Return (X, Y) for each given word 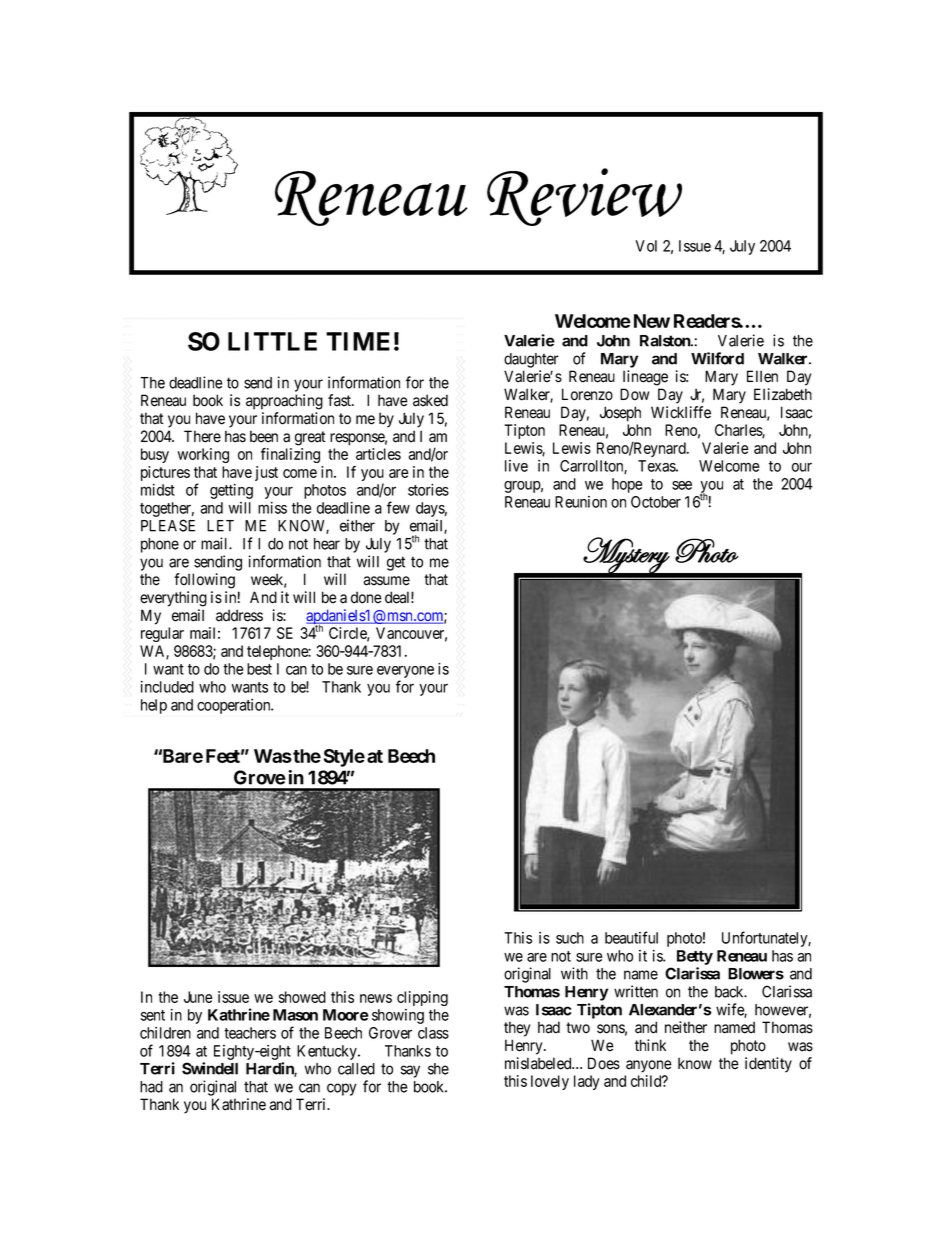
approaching (284, 402)
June (198, 997)
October (656, 502)
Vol (646, 246)
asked (430, 400)
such (570, 938)
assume (386, 581)
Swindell (210, 1068)
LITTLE (272, 341)
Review (584, 197)
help (154, 706)
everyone (405, 673)
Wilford (717, 358)
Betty (695, 957)
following (204, 581)
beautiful (631, 937)
